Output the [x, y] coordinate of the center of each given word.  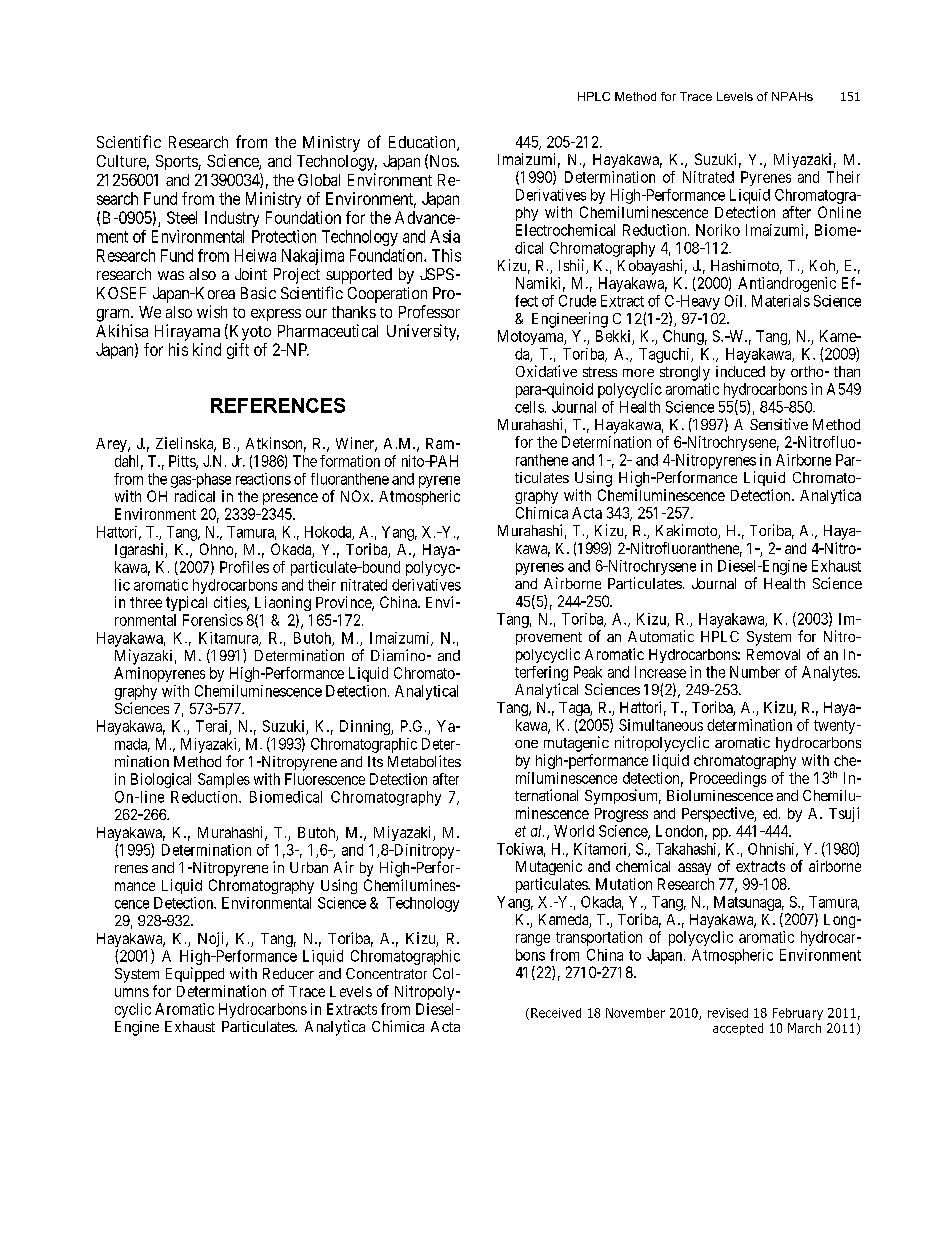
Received [556, 1013]
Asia [445, 236]
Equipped [195, 974]
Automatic [661, 636]
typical [186, 603]
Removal [773, 654]
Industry [232, 219]
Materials [781, 301]
